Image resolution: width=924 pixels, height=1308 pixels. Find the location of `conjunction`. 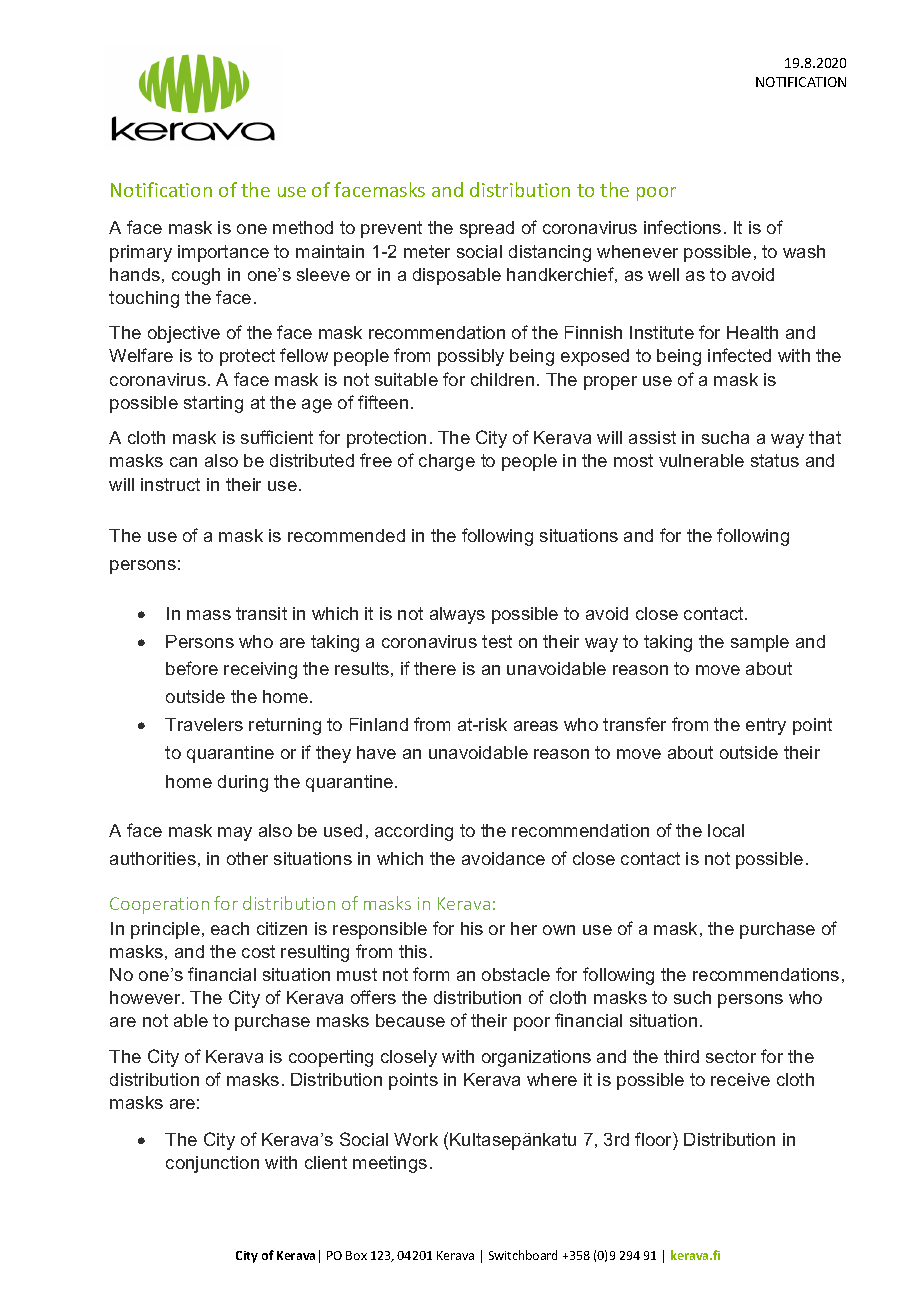

conjunction is located at coordinates (212, 1164).
